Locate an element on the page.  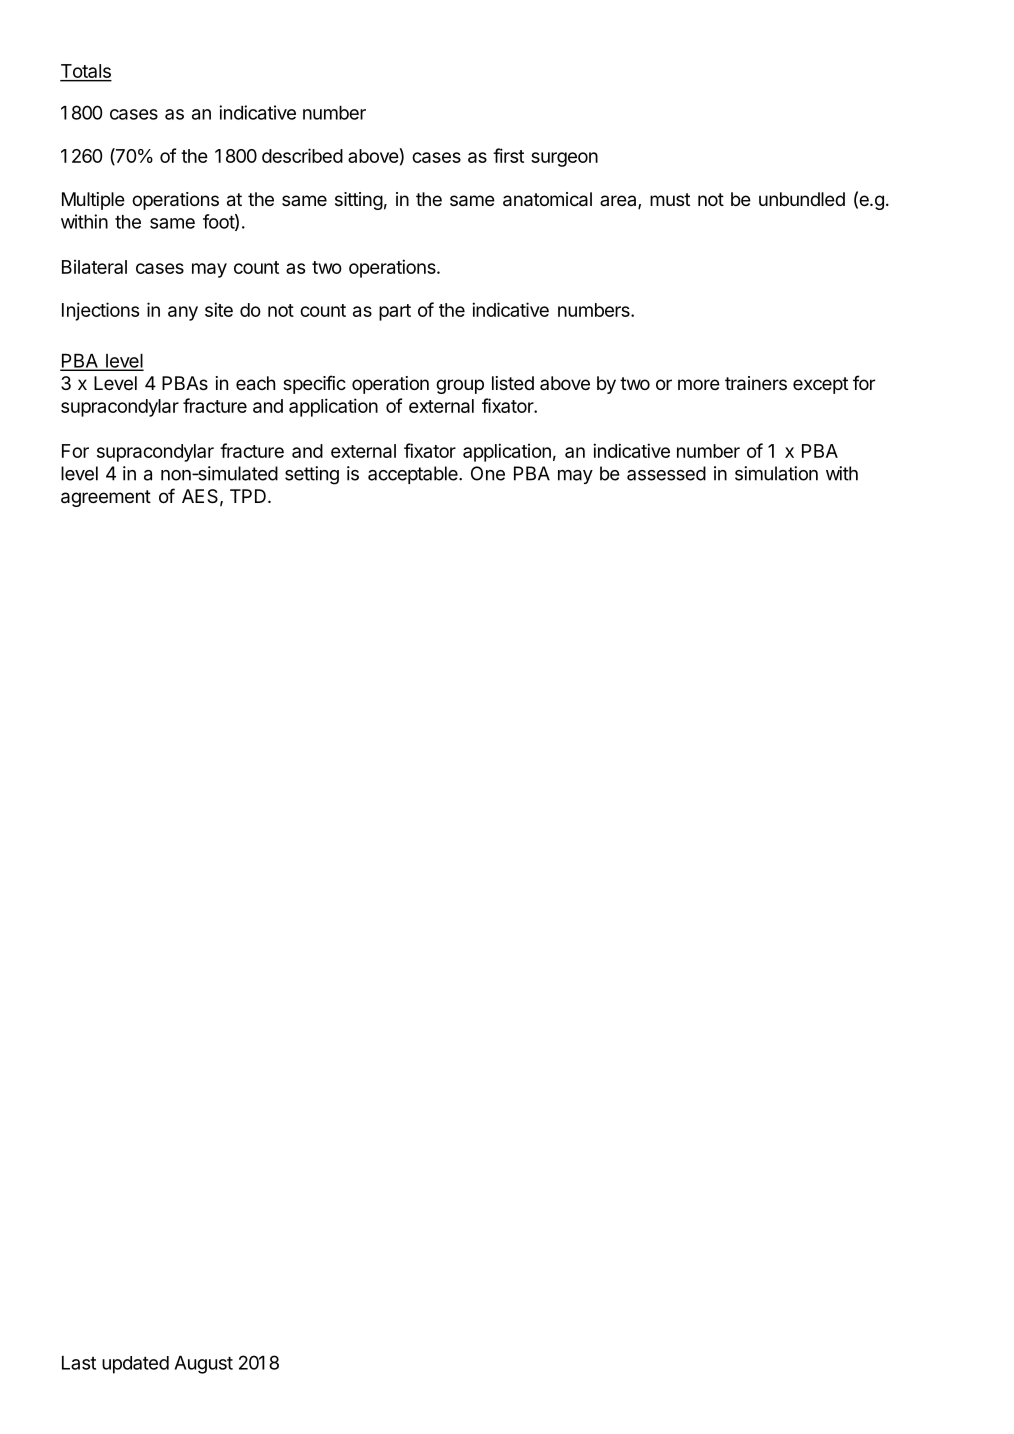
August is located at coordinates (203, 1365).
